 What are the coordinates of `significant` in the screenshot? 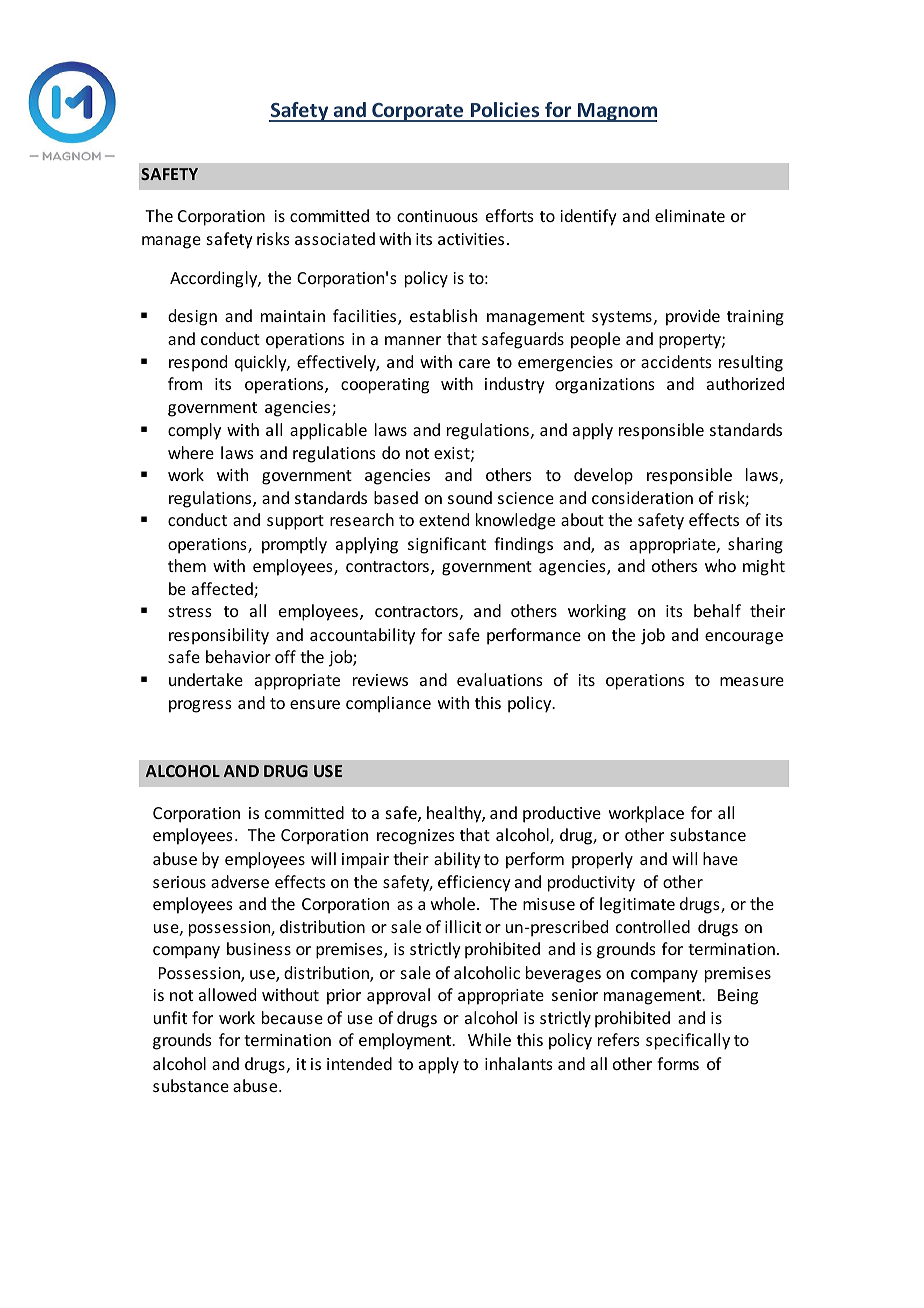 It's located at (447, 545).
